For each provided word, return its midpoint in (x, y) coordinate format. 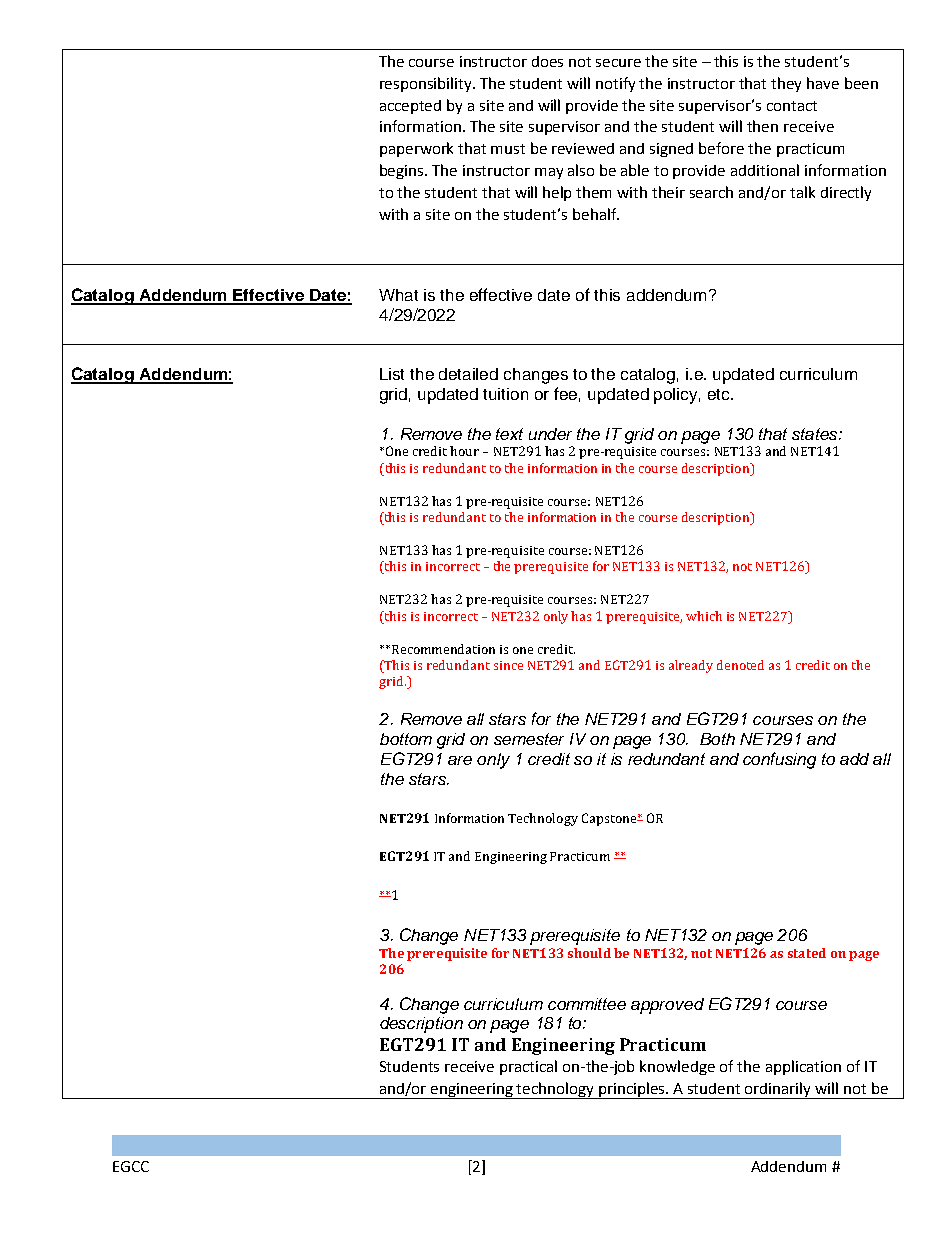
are (460, 760)
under (550, 434)
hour (464, 451)
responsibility (427, 84)
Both (717, 739)
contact (792, 106)
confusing (779, 760)
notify (615, 84)
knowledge (677, 1067)
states (816, 434)
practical (528, 1067)
